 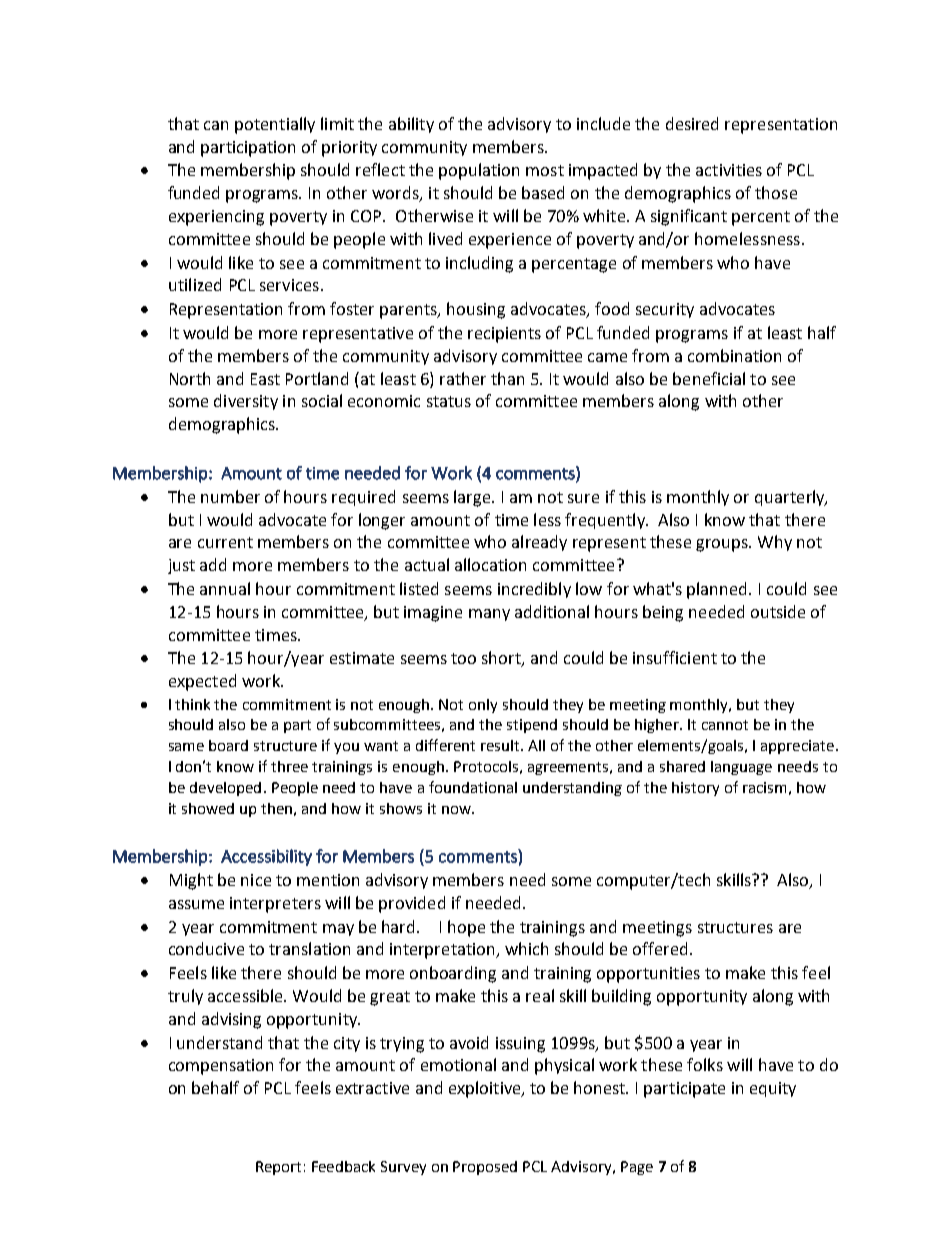 I want to click on Proposed, so click(x=485, y=1168).
